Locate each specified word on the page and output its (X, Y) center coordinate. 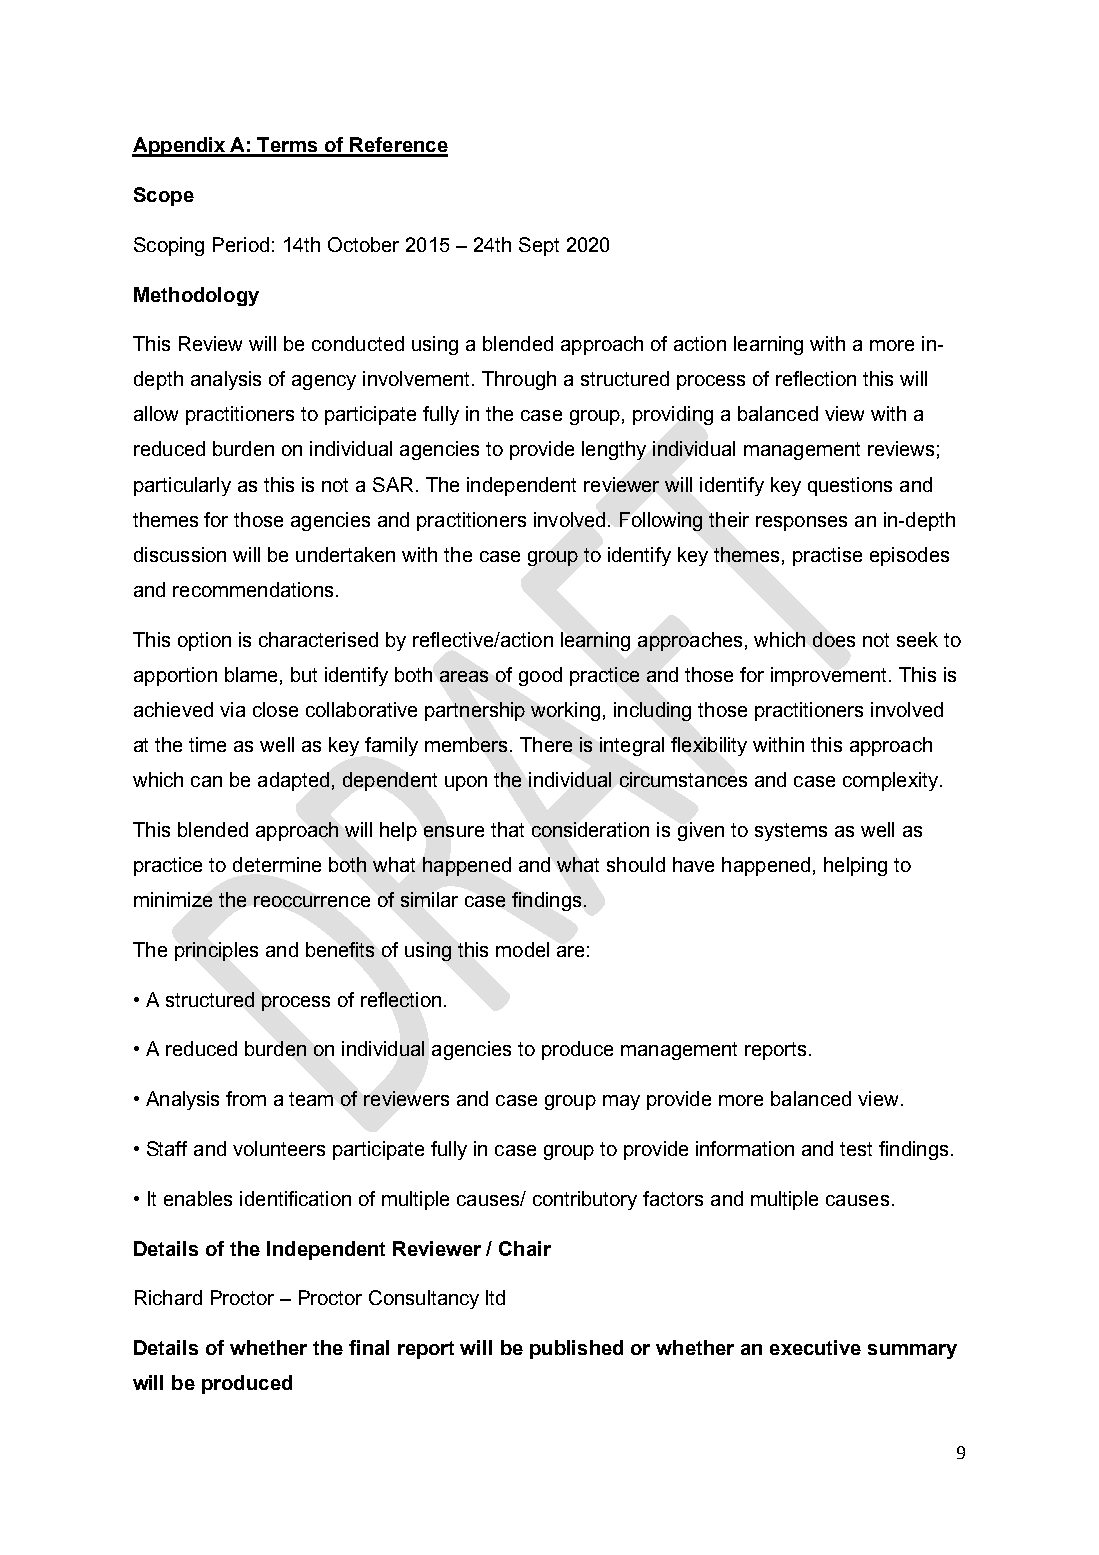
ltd (495, 1297)
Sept (539, 246)
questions (850, 486)
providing (673, 415)
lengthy (614, 450)
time (207, 744)
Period (241, 244)
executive (815, 1347)
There (546, 744)
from (246, 1098)
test (856, 1149)
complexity (890, 781)
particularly (182, 486)
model (522, 949)
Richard (168, 1297)
